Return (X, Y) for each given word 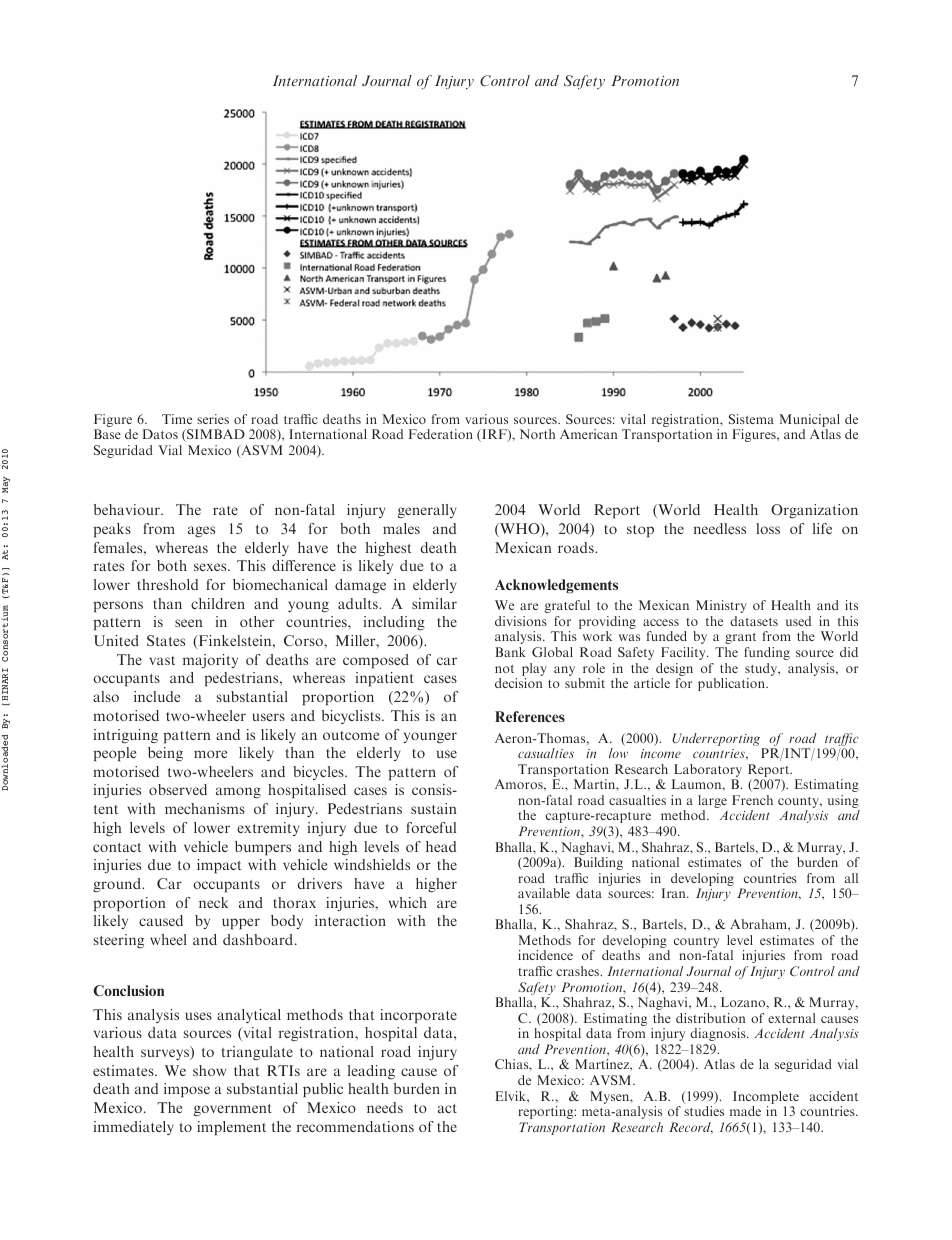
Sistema (751, 419)
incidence (545, 955)
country (696, 944)
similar (434, 603)
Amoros (520, 784)
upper (241, 923)
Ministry (721, 606)
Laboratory (707, 772)
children (218, 603)
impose (187, 1090)
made (745, 1111)
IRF (494, 435)
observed (178, 789)
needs (385, 1107)
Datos (160, 434)
